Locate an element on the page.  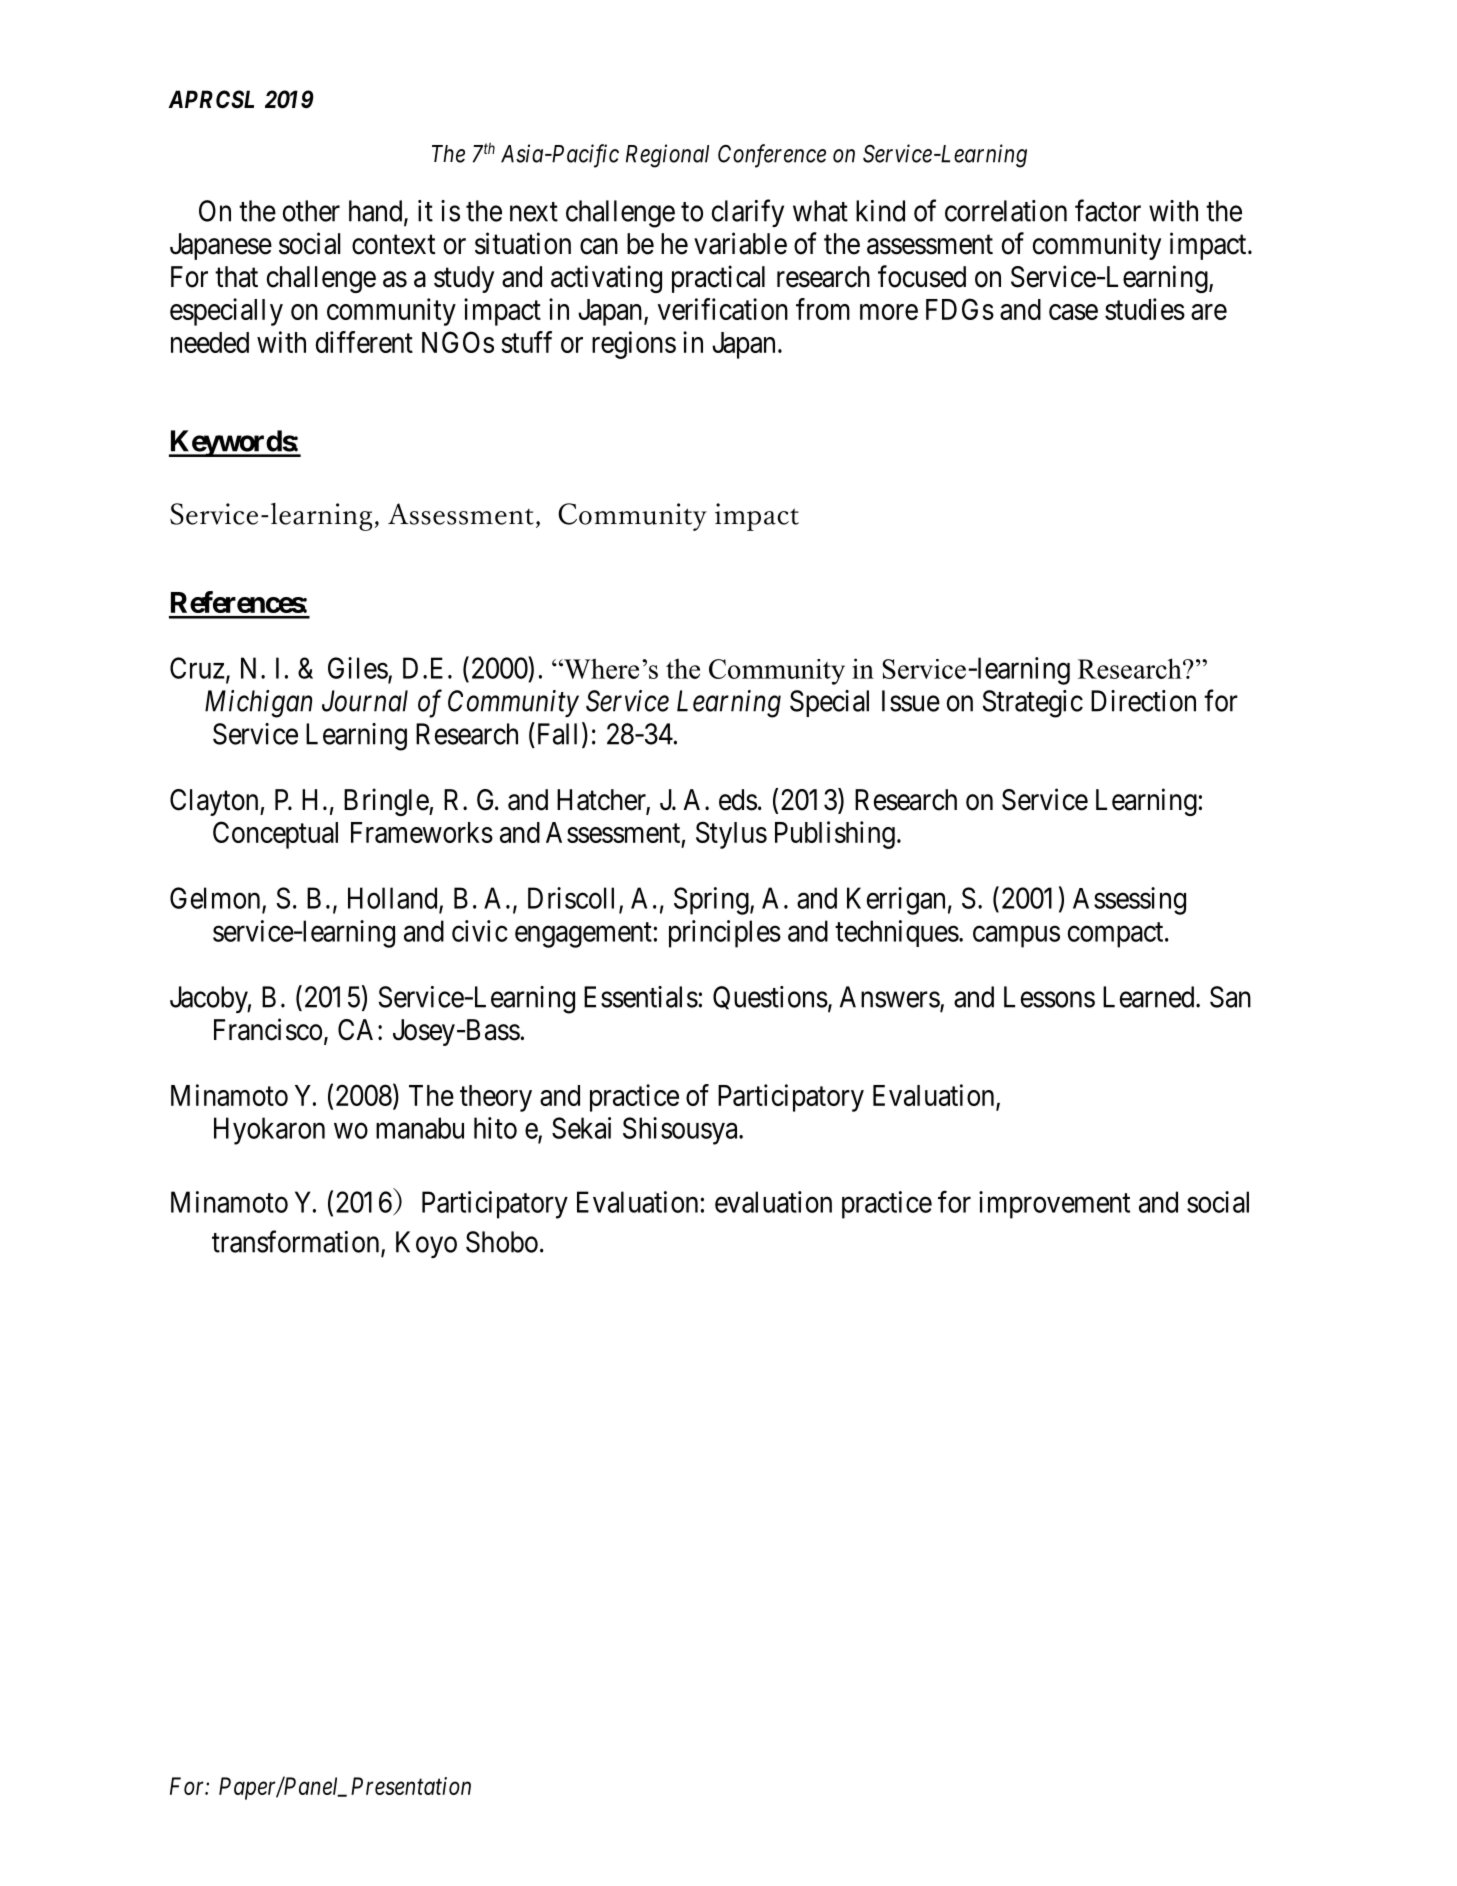
Conceptual is located at coordinates (275, 835).
